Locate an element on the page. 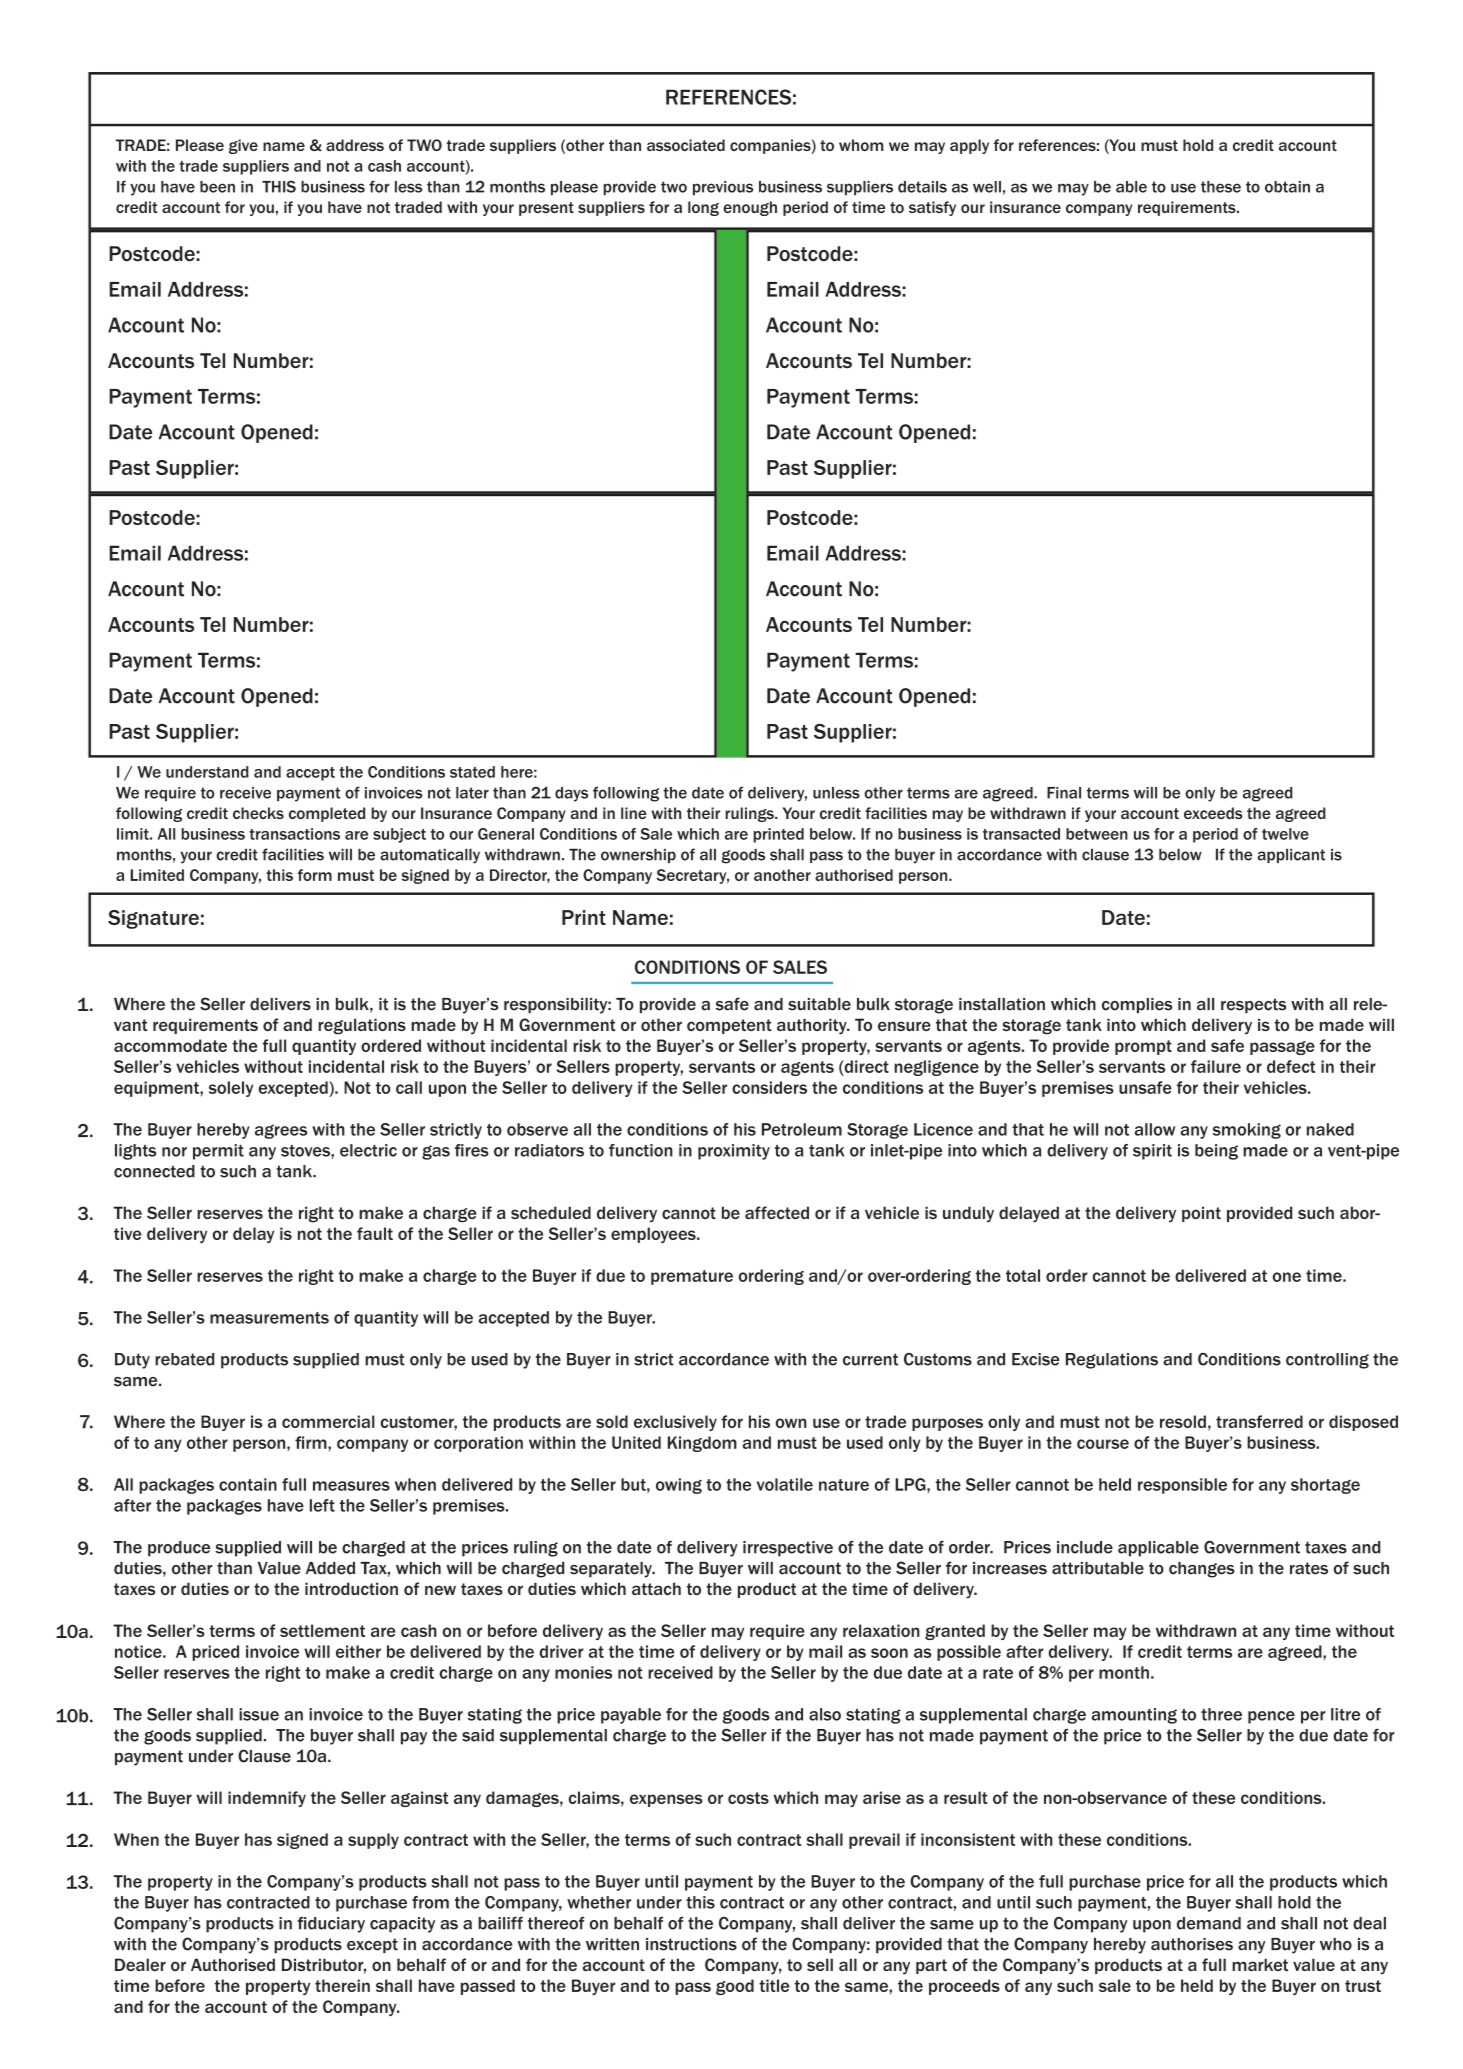 The width and height of the image is (1463, 2069). fiduciary is located at coordinates (331, 1925).
